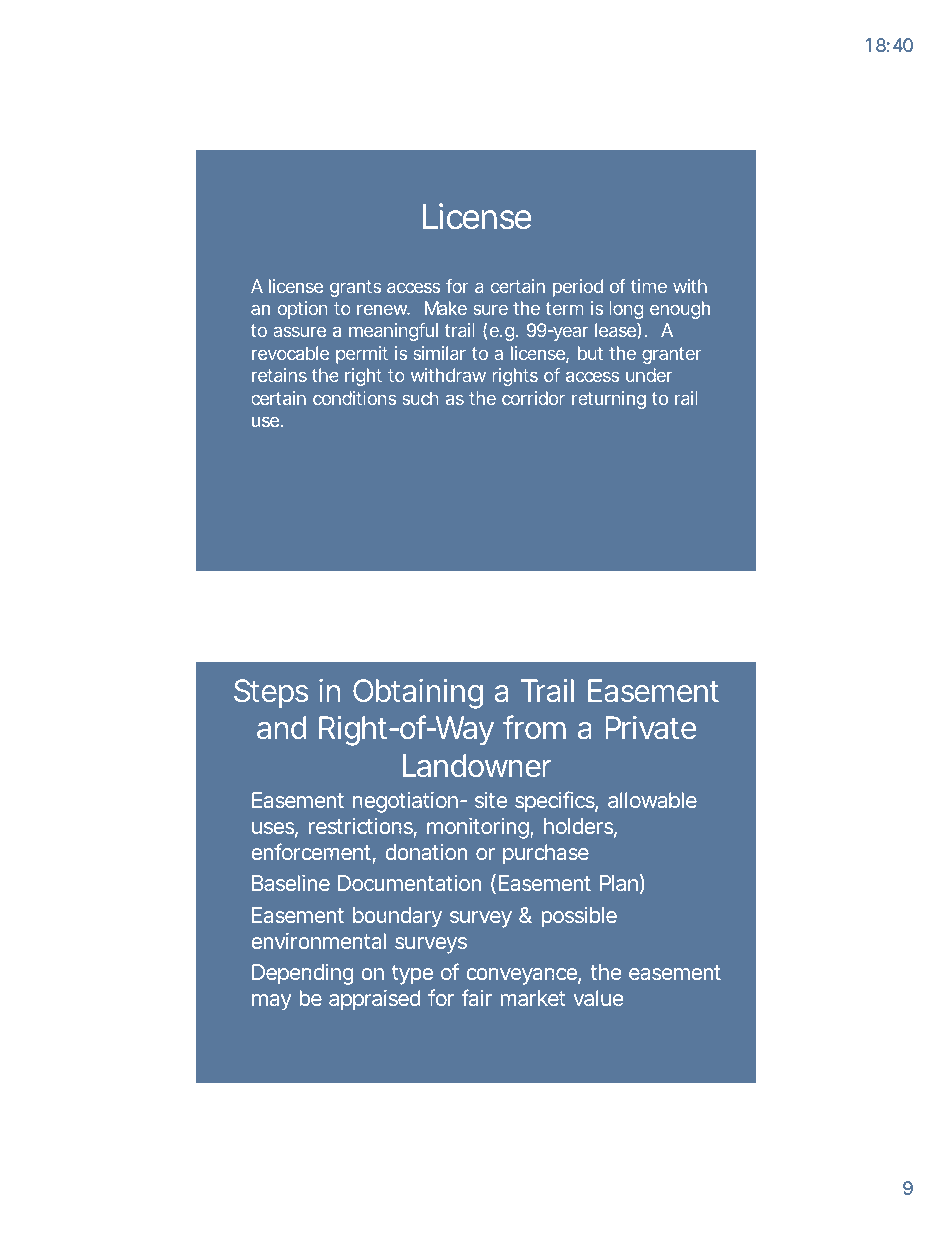  I want to click on fair, so click(476, 997).
